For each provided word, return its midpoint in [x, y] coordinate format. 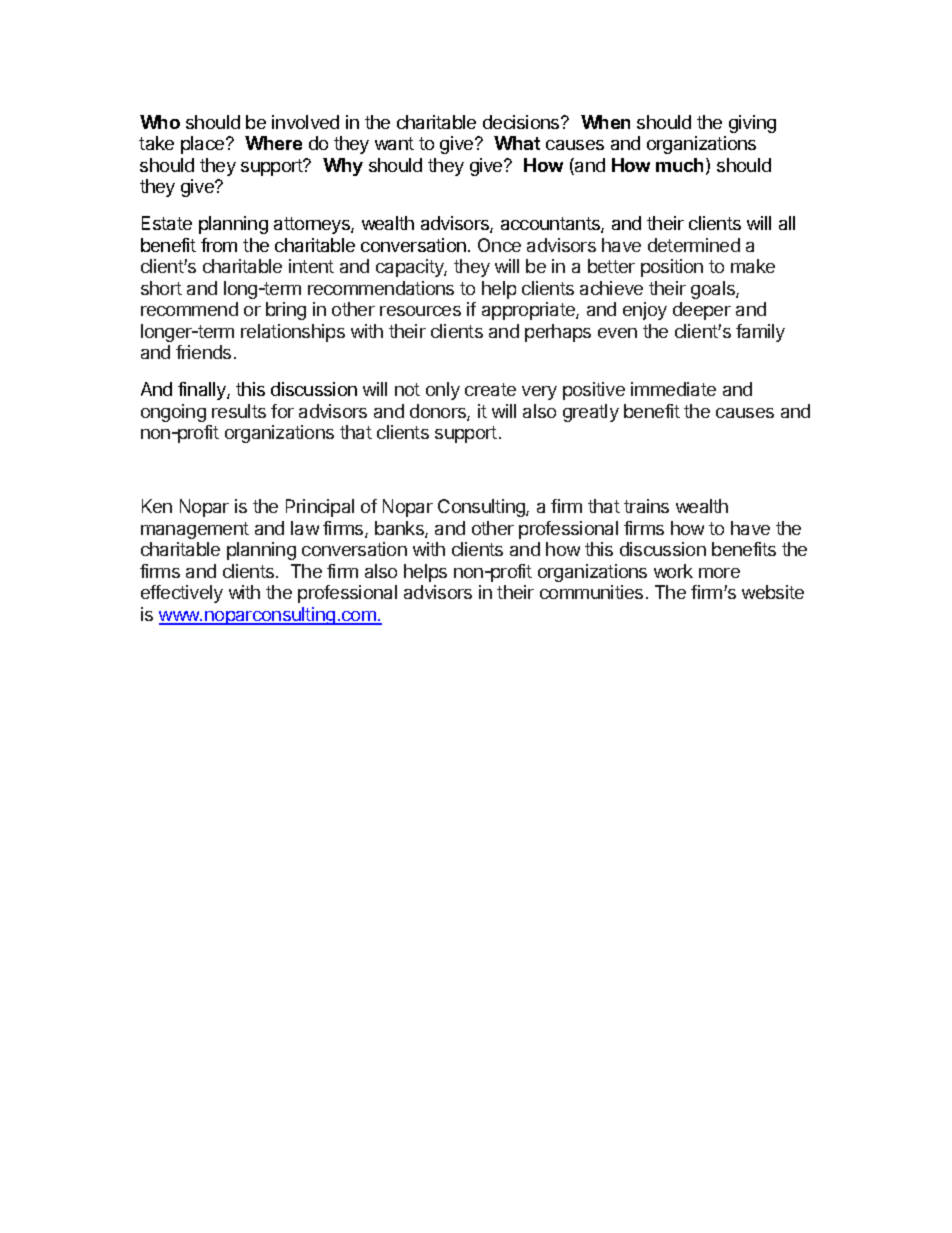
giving [752, 124]
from [219, 245]
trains [646, 506]
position [672, 268]
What [517, 143]
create [490, 389]
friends [203, 352]
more [719, 573]
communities [591, 592]
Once [499, 245]
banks [400, 529]
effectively [182, 594]
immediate [673, 389]
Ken [157, 506]
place [204, 145]
